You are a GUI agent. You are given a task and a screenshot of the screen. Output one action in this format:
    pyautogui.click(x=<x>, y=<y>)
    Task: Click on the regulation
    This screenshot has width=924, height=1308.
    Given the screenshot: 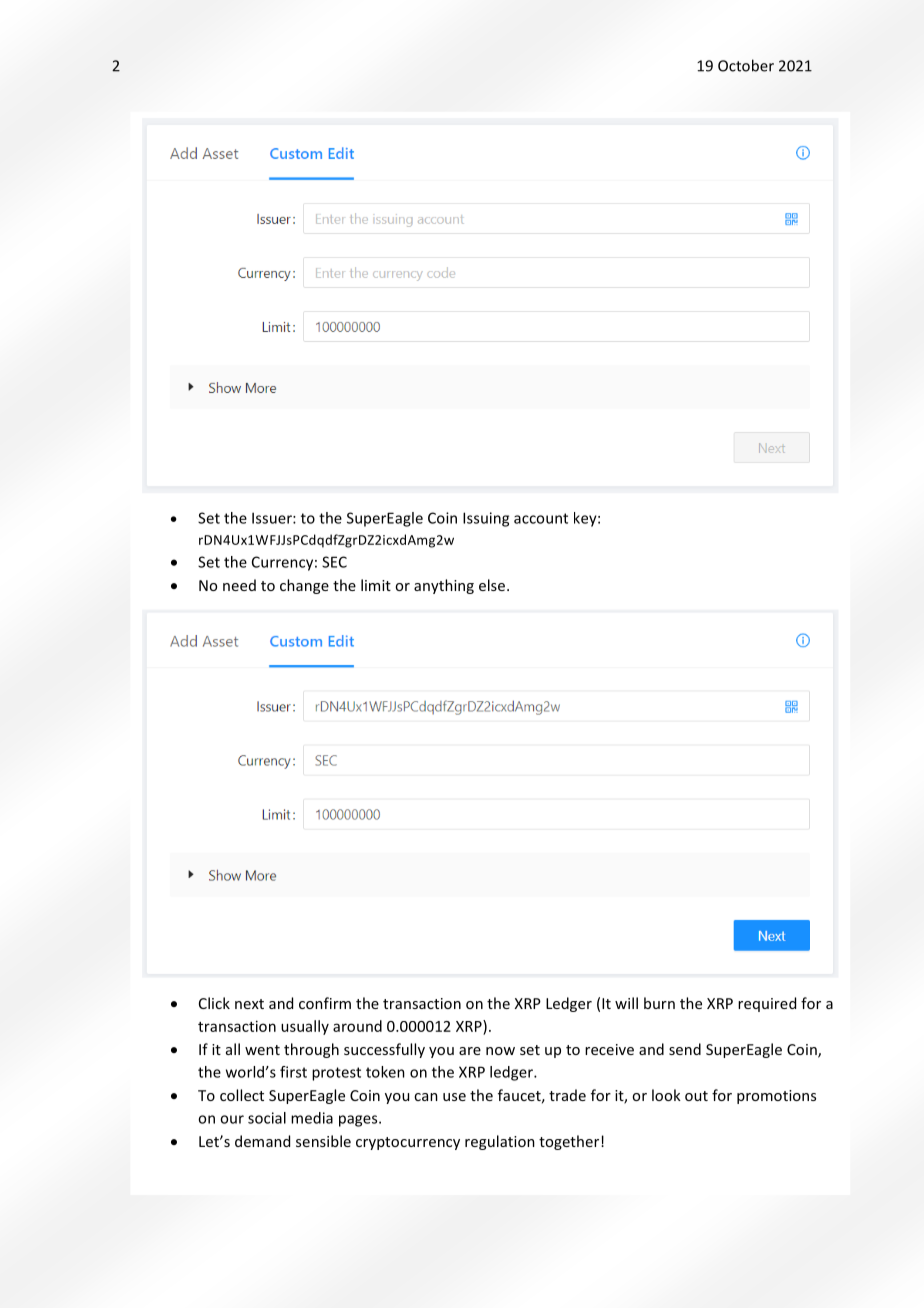 What is the action you would take?
    pyautogui.click(x=500, y=1142)
